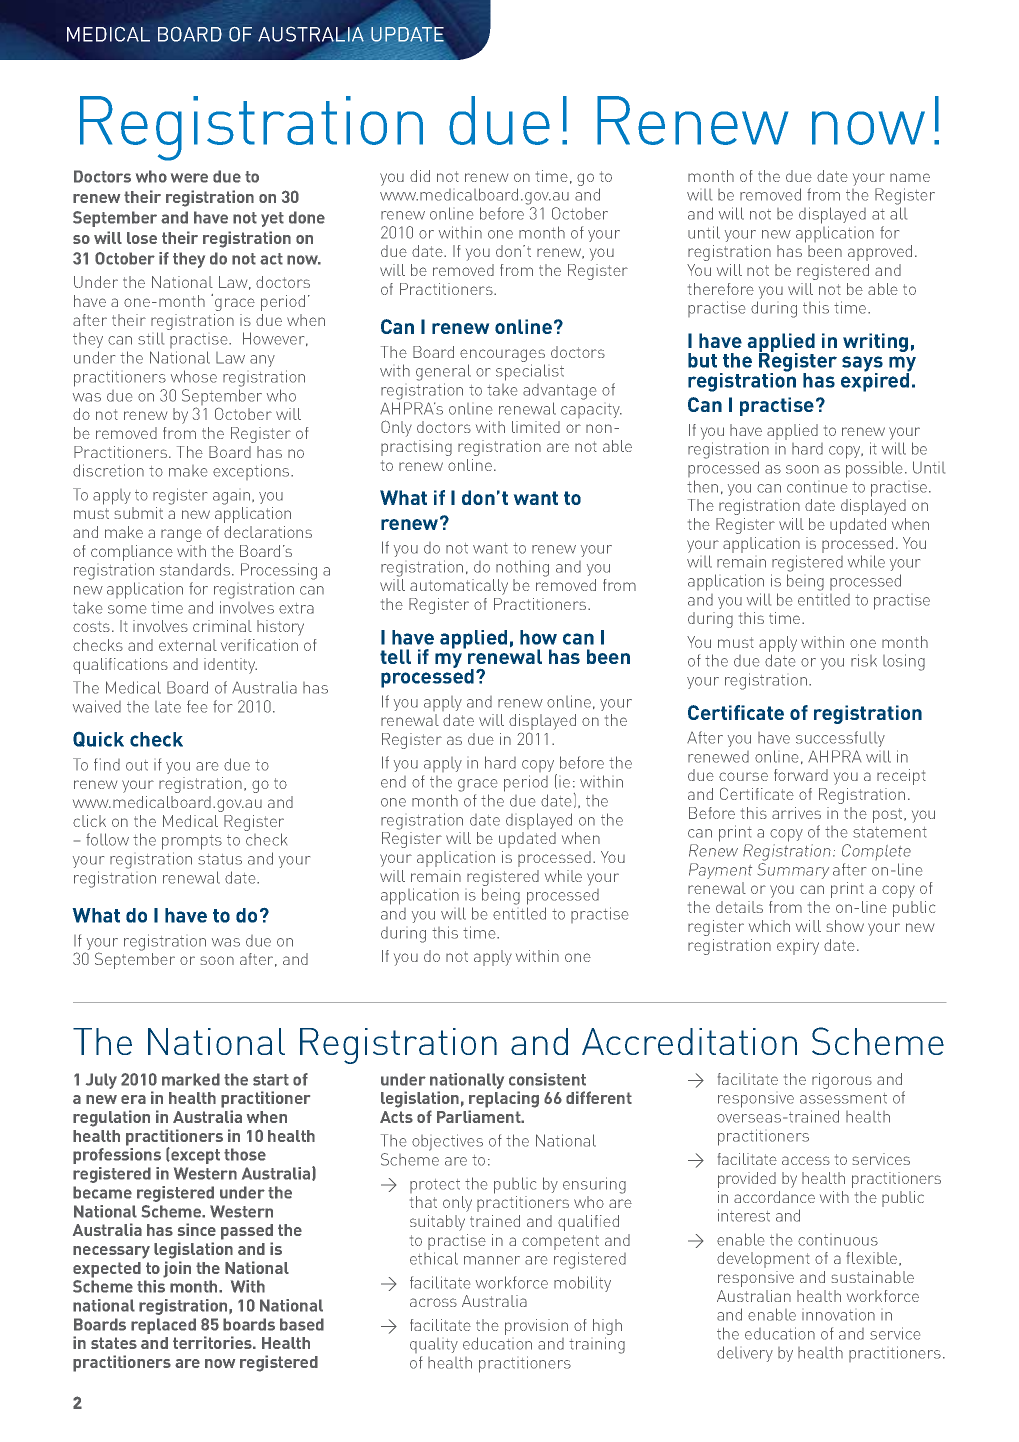  Describe the element at coordinates (522, 568) in the page. I see `nothing` at that location.
